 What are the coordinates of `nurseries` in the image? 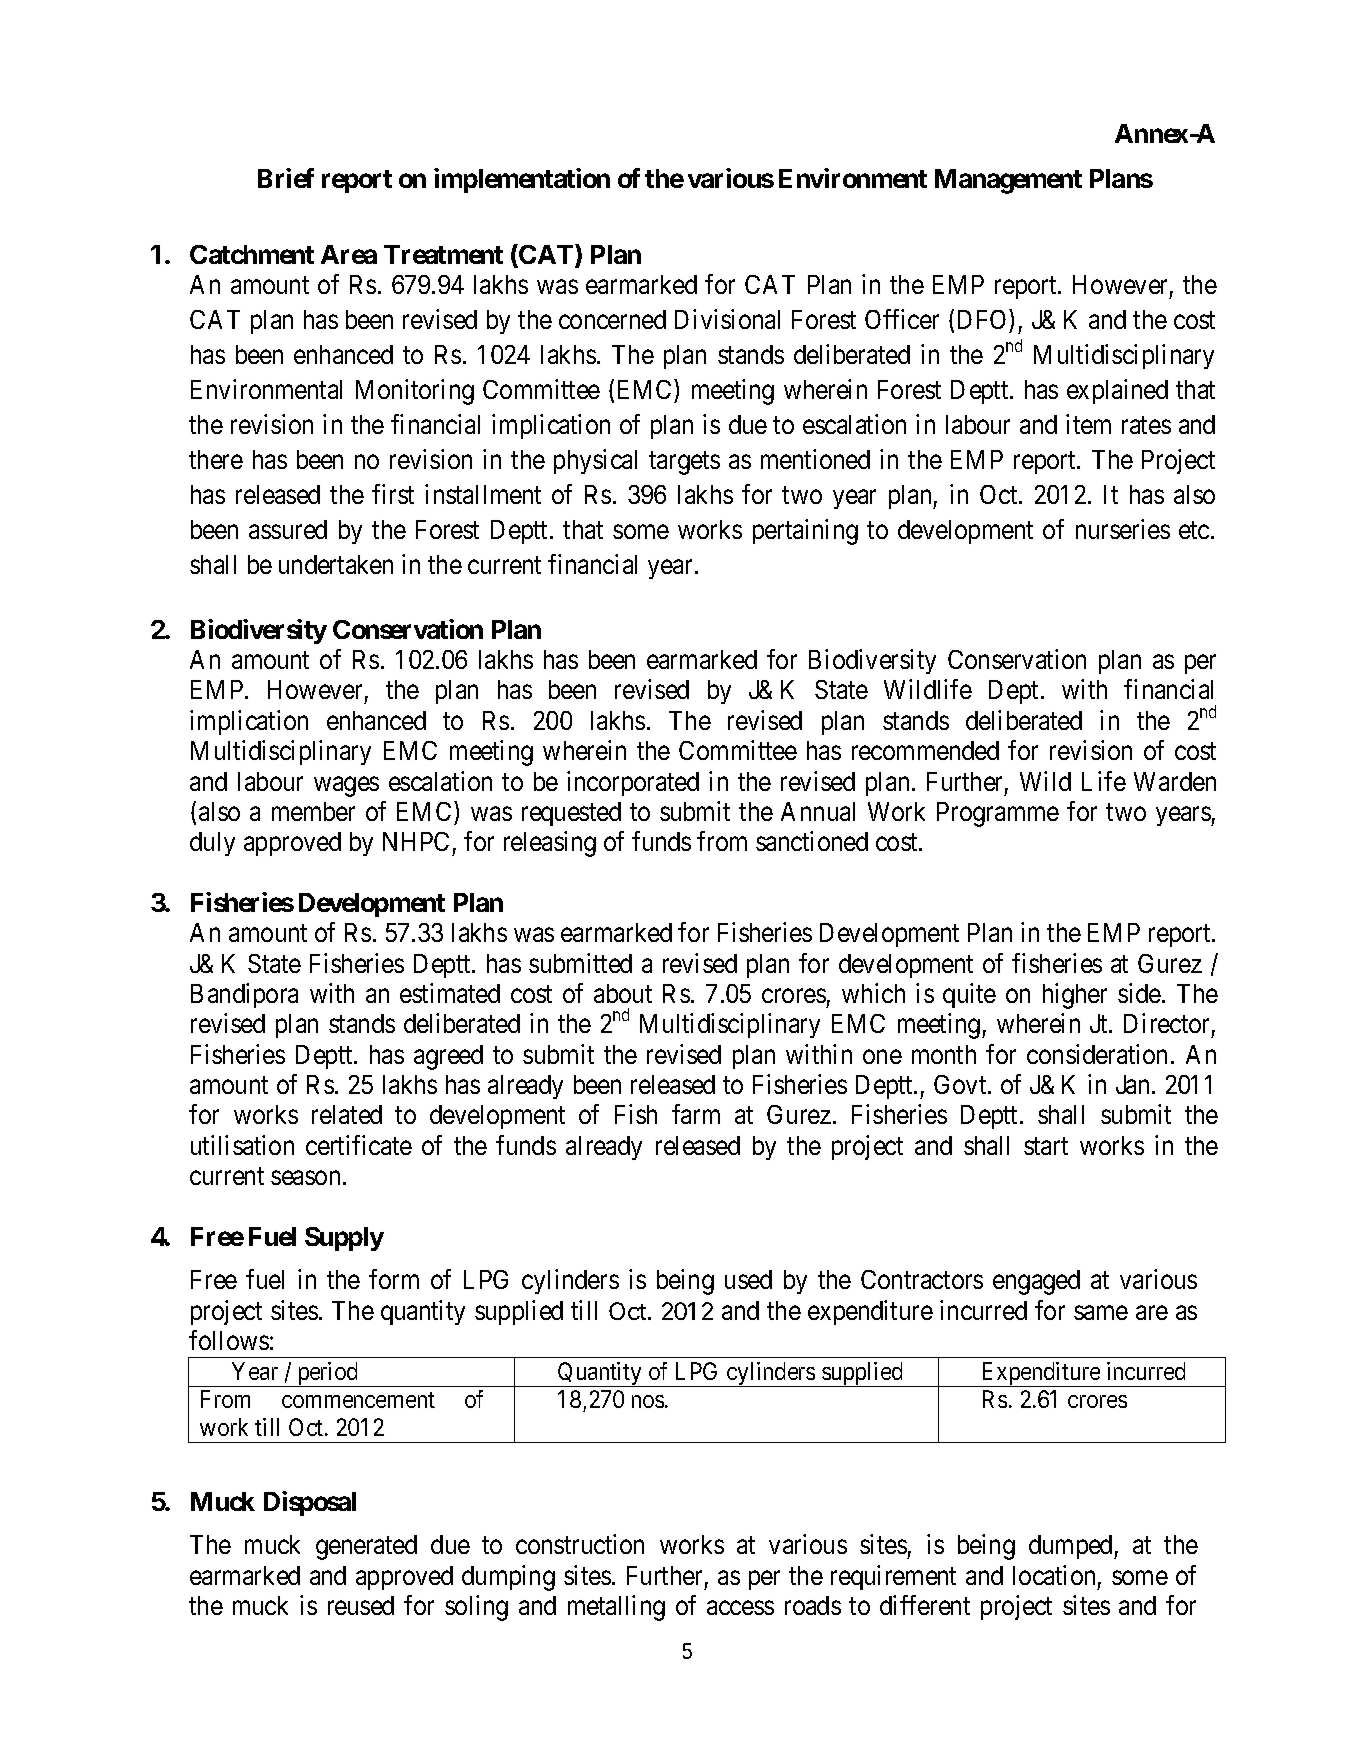 It's located at (1123, 529).
